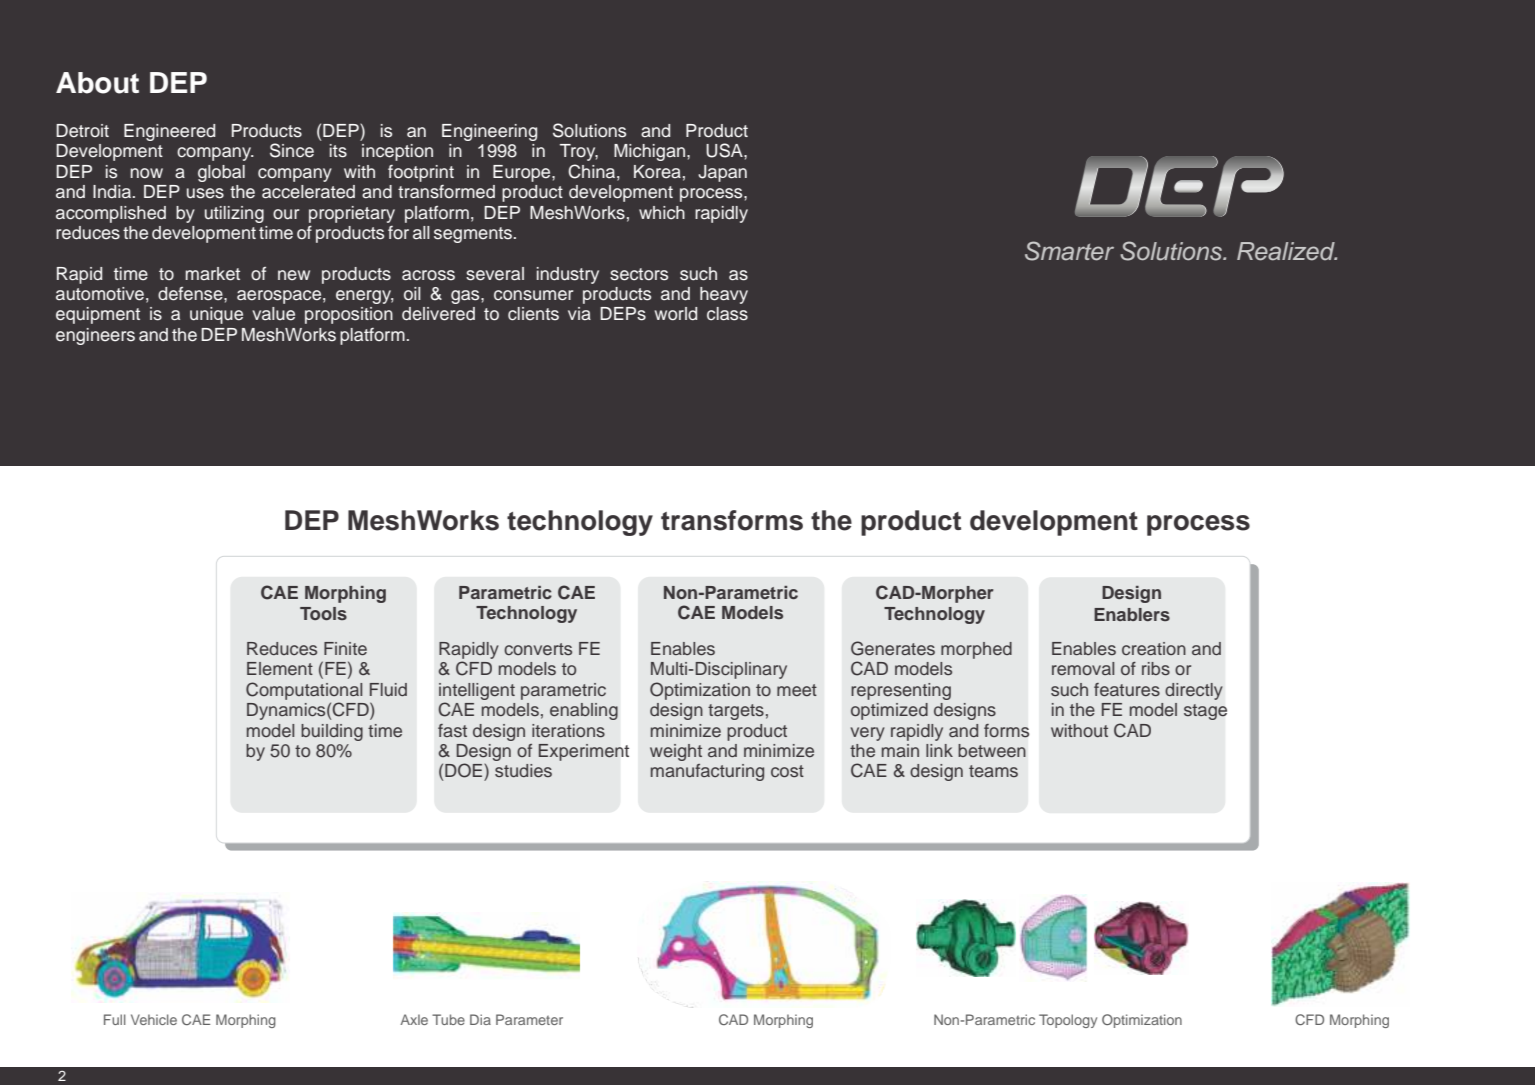  Describe the element at coordinates (529, 1019) in the screenshot. I see `Parameter` at that location.
